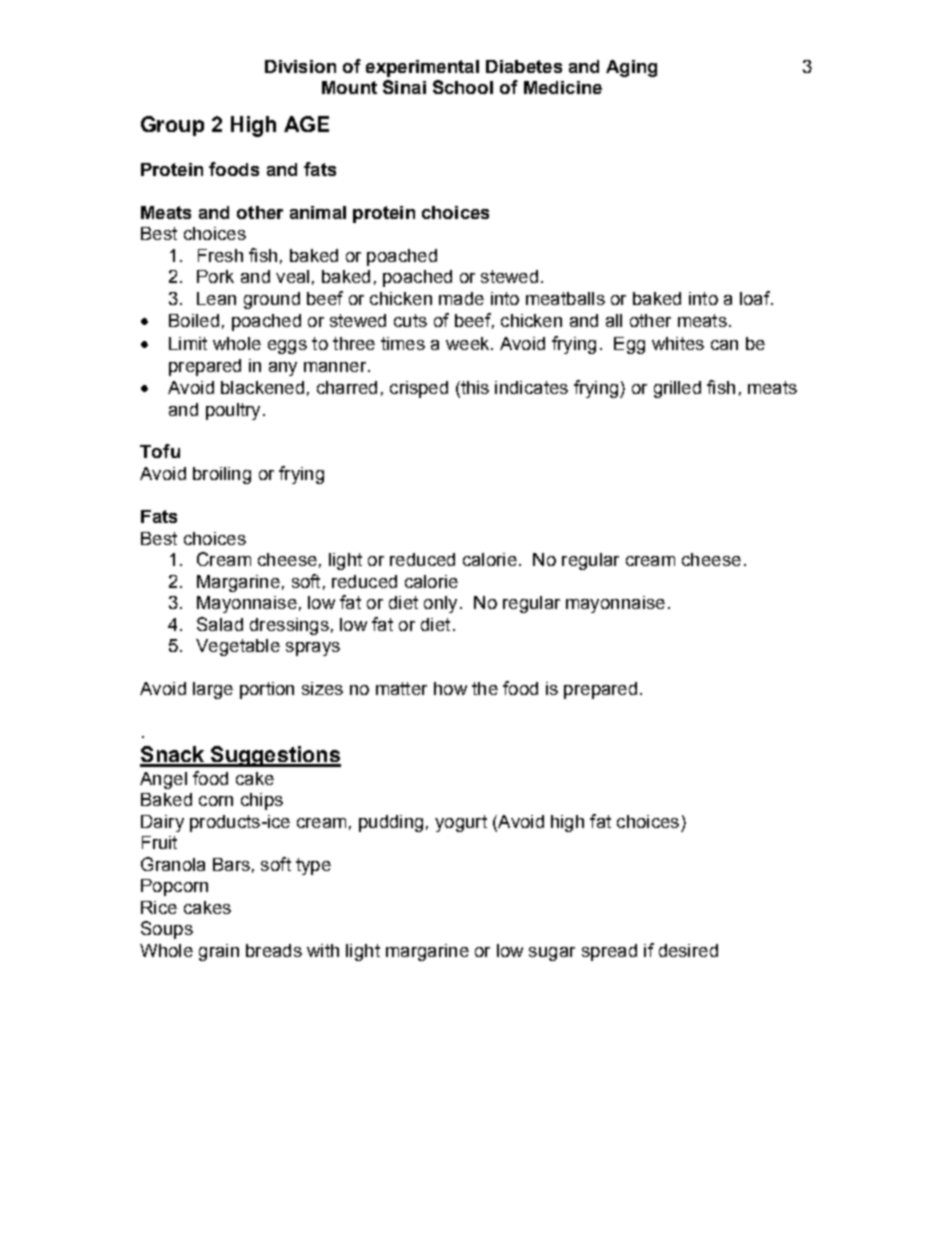 This document has width=952, height=1233. What do you see at coordinates (461, 298) in the document?
I see `made` at bounding box center [461, 298].
